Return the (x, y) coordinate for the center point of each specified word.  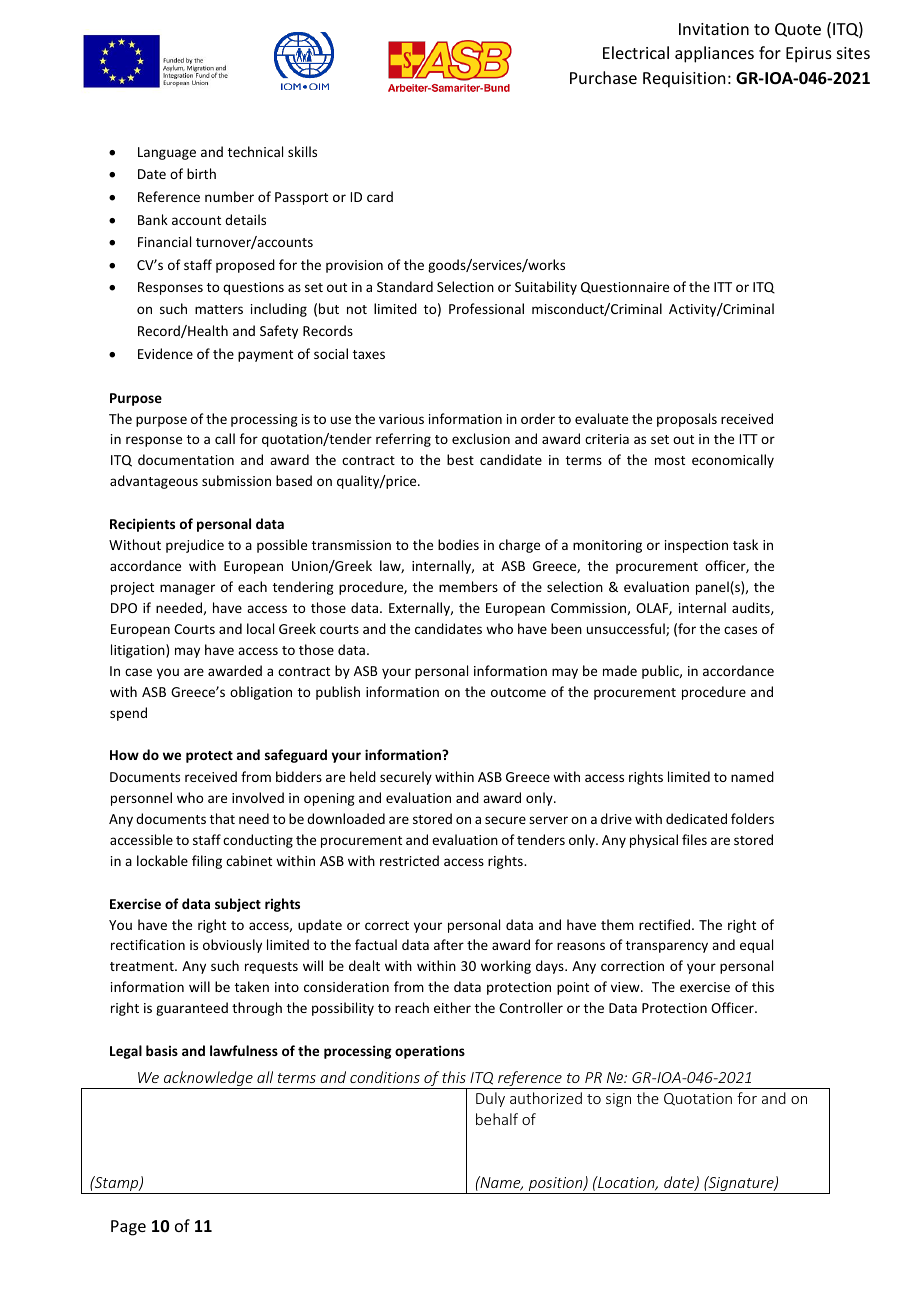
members (468, 586)
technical (255, 151)
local (260, 628)
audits (752, 608)
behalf (497, 1119)
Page (128, 1228)
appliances (714, 54)
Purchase (603, 77)
